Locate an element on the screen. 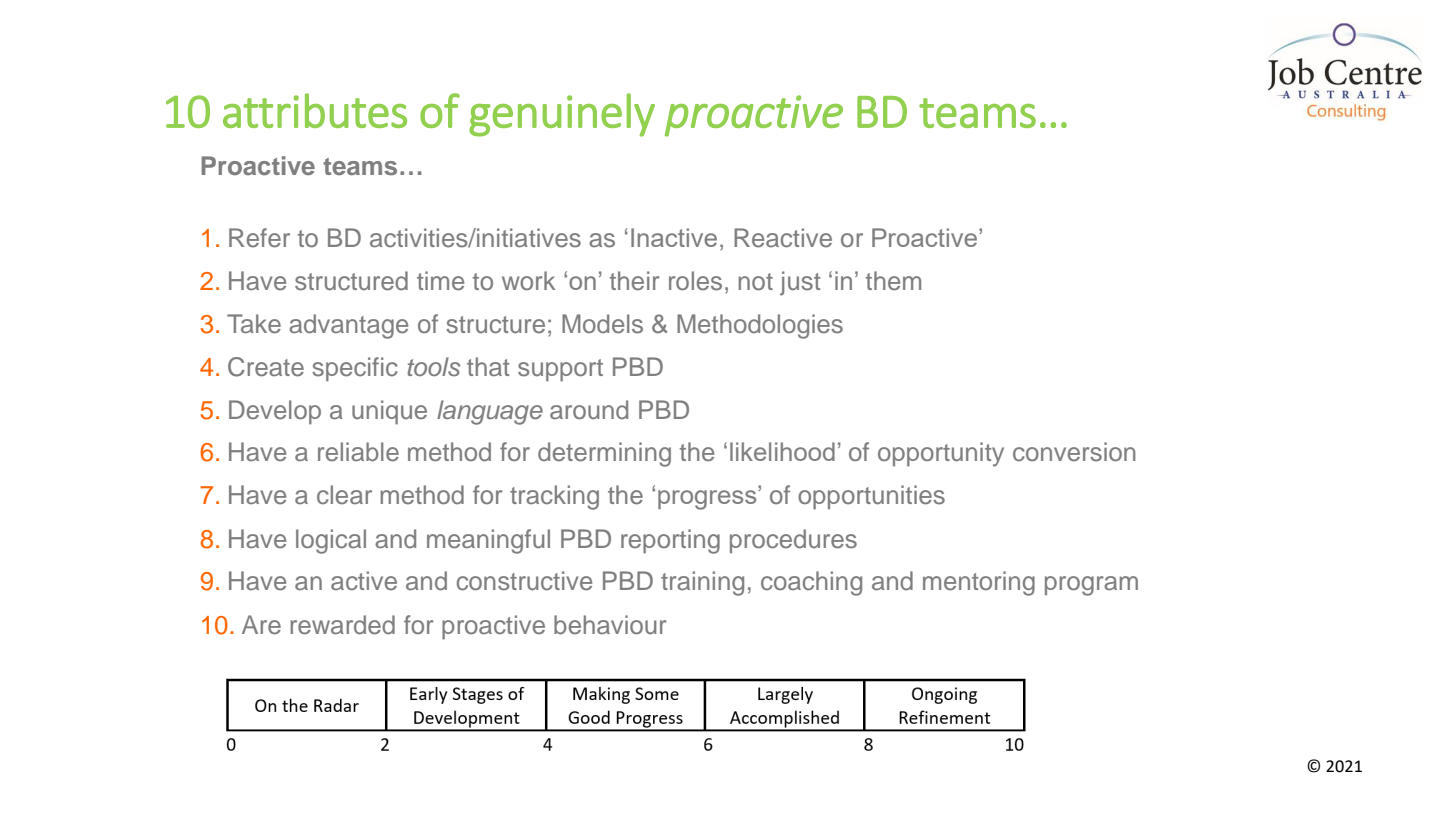  rewarded is located at coordinates (342, 625).
